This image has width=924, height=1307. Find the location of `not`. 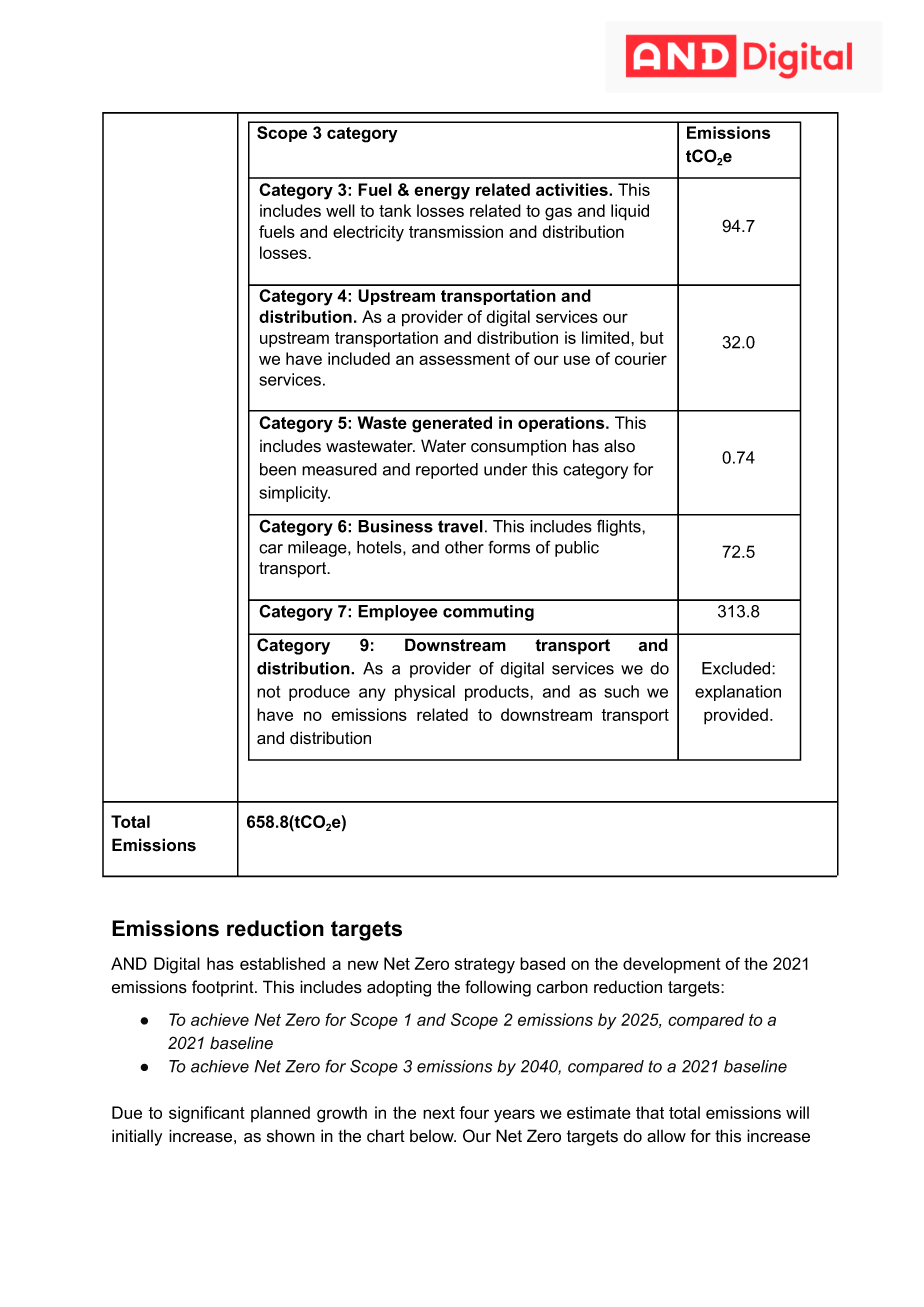

not is located at coordinates (268, 691).
